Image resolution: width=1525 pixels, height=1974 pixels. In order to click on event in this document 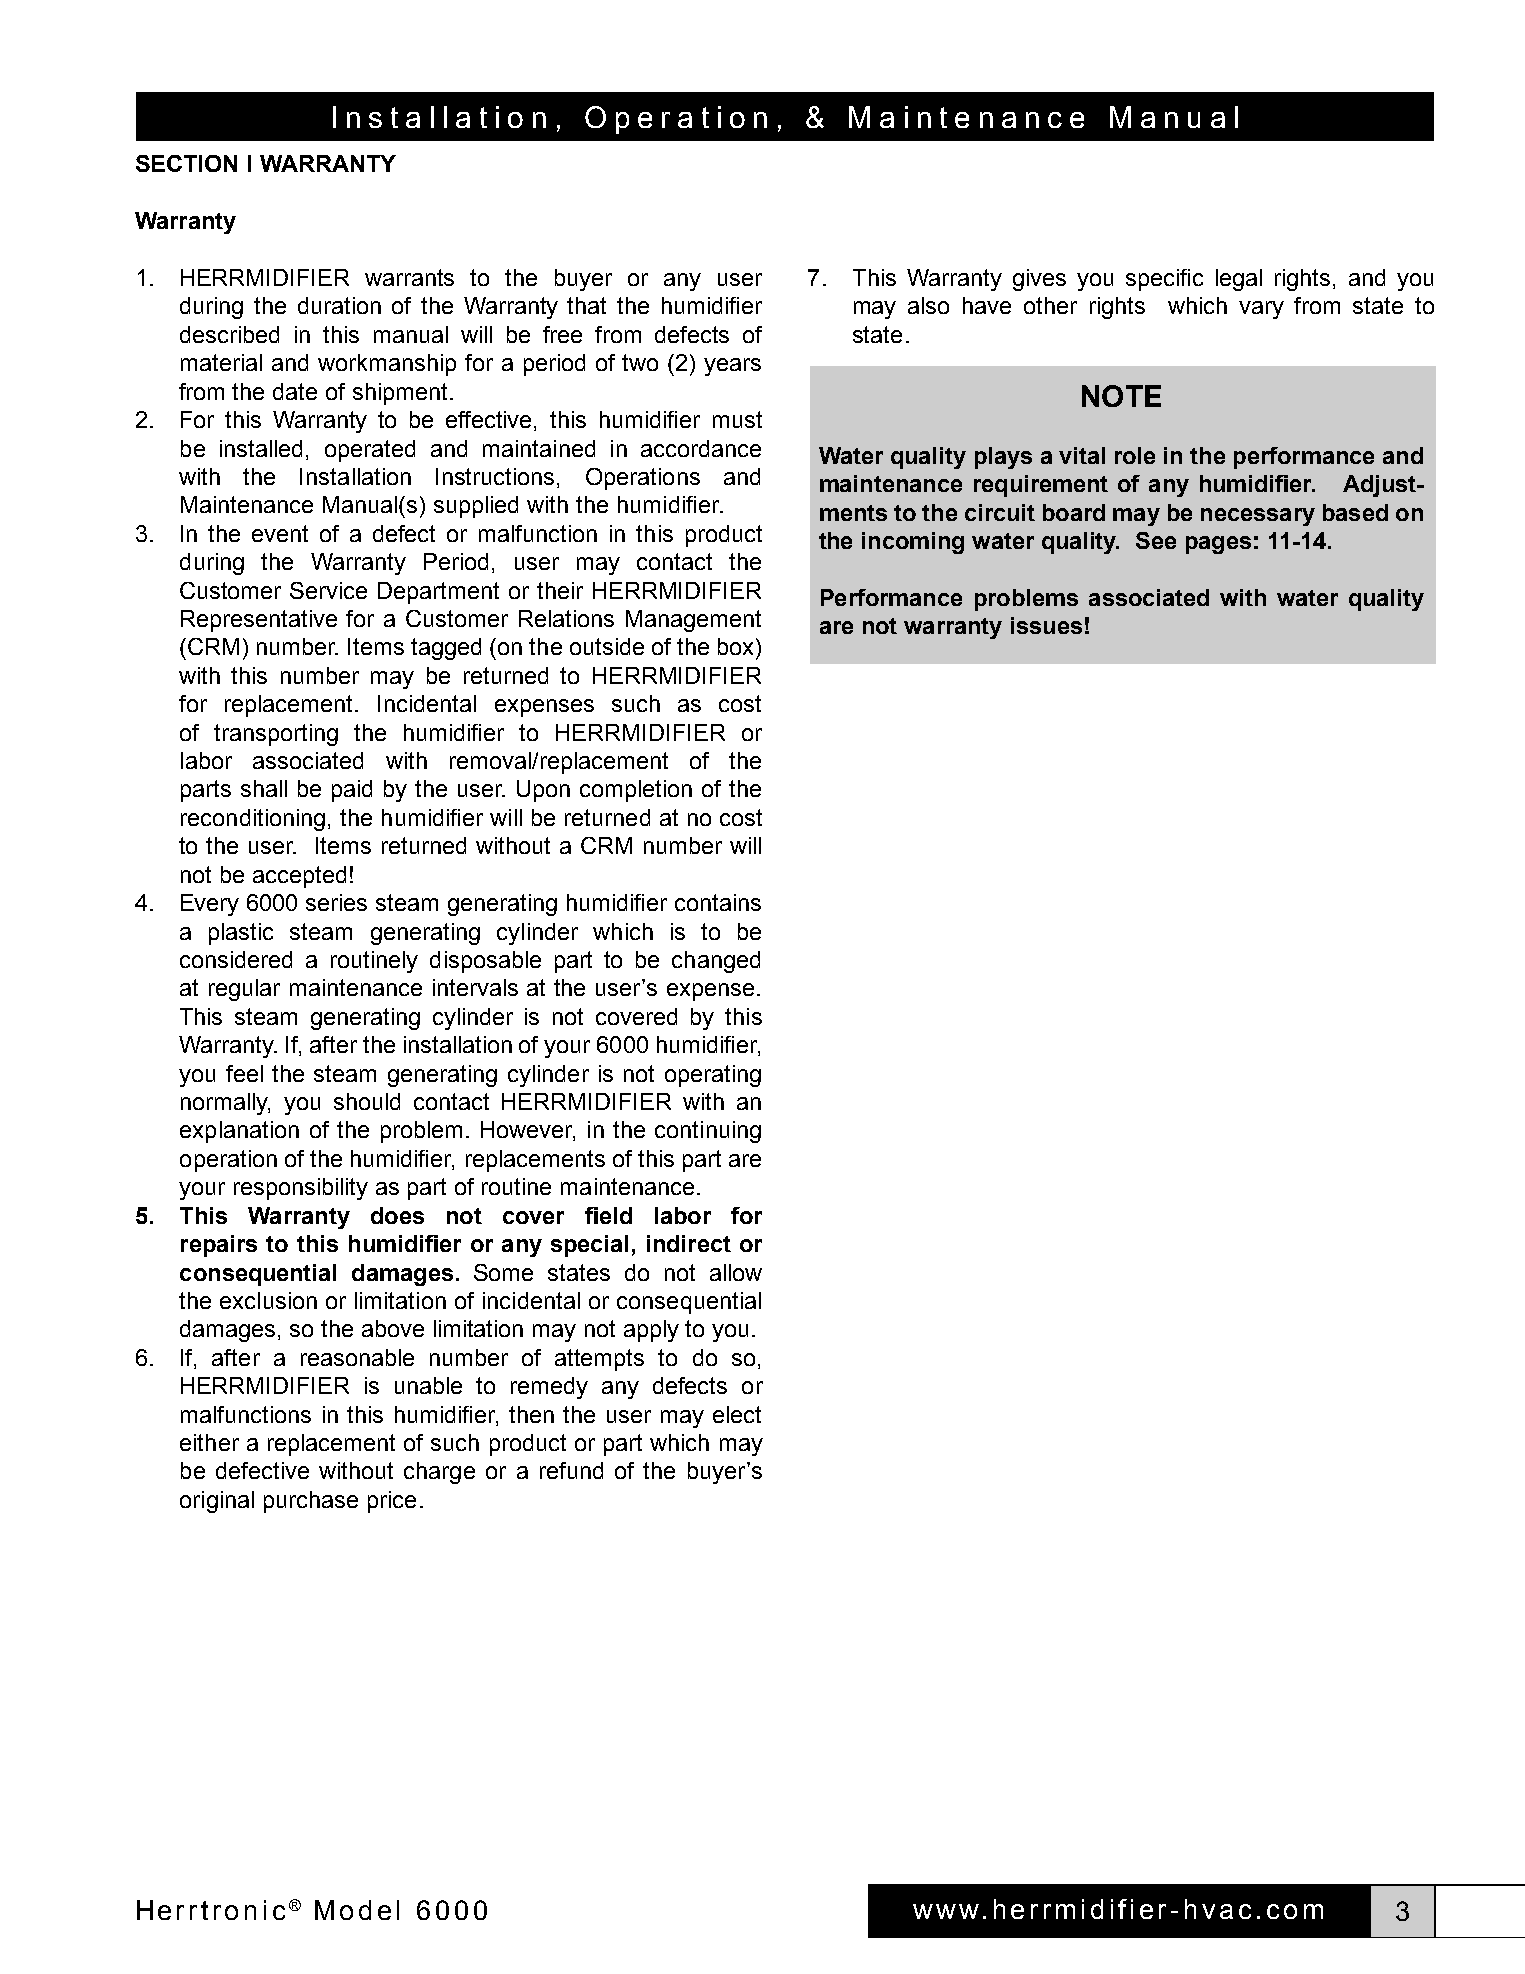, I will do `click(280, 533)`.
